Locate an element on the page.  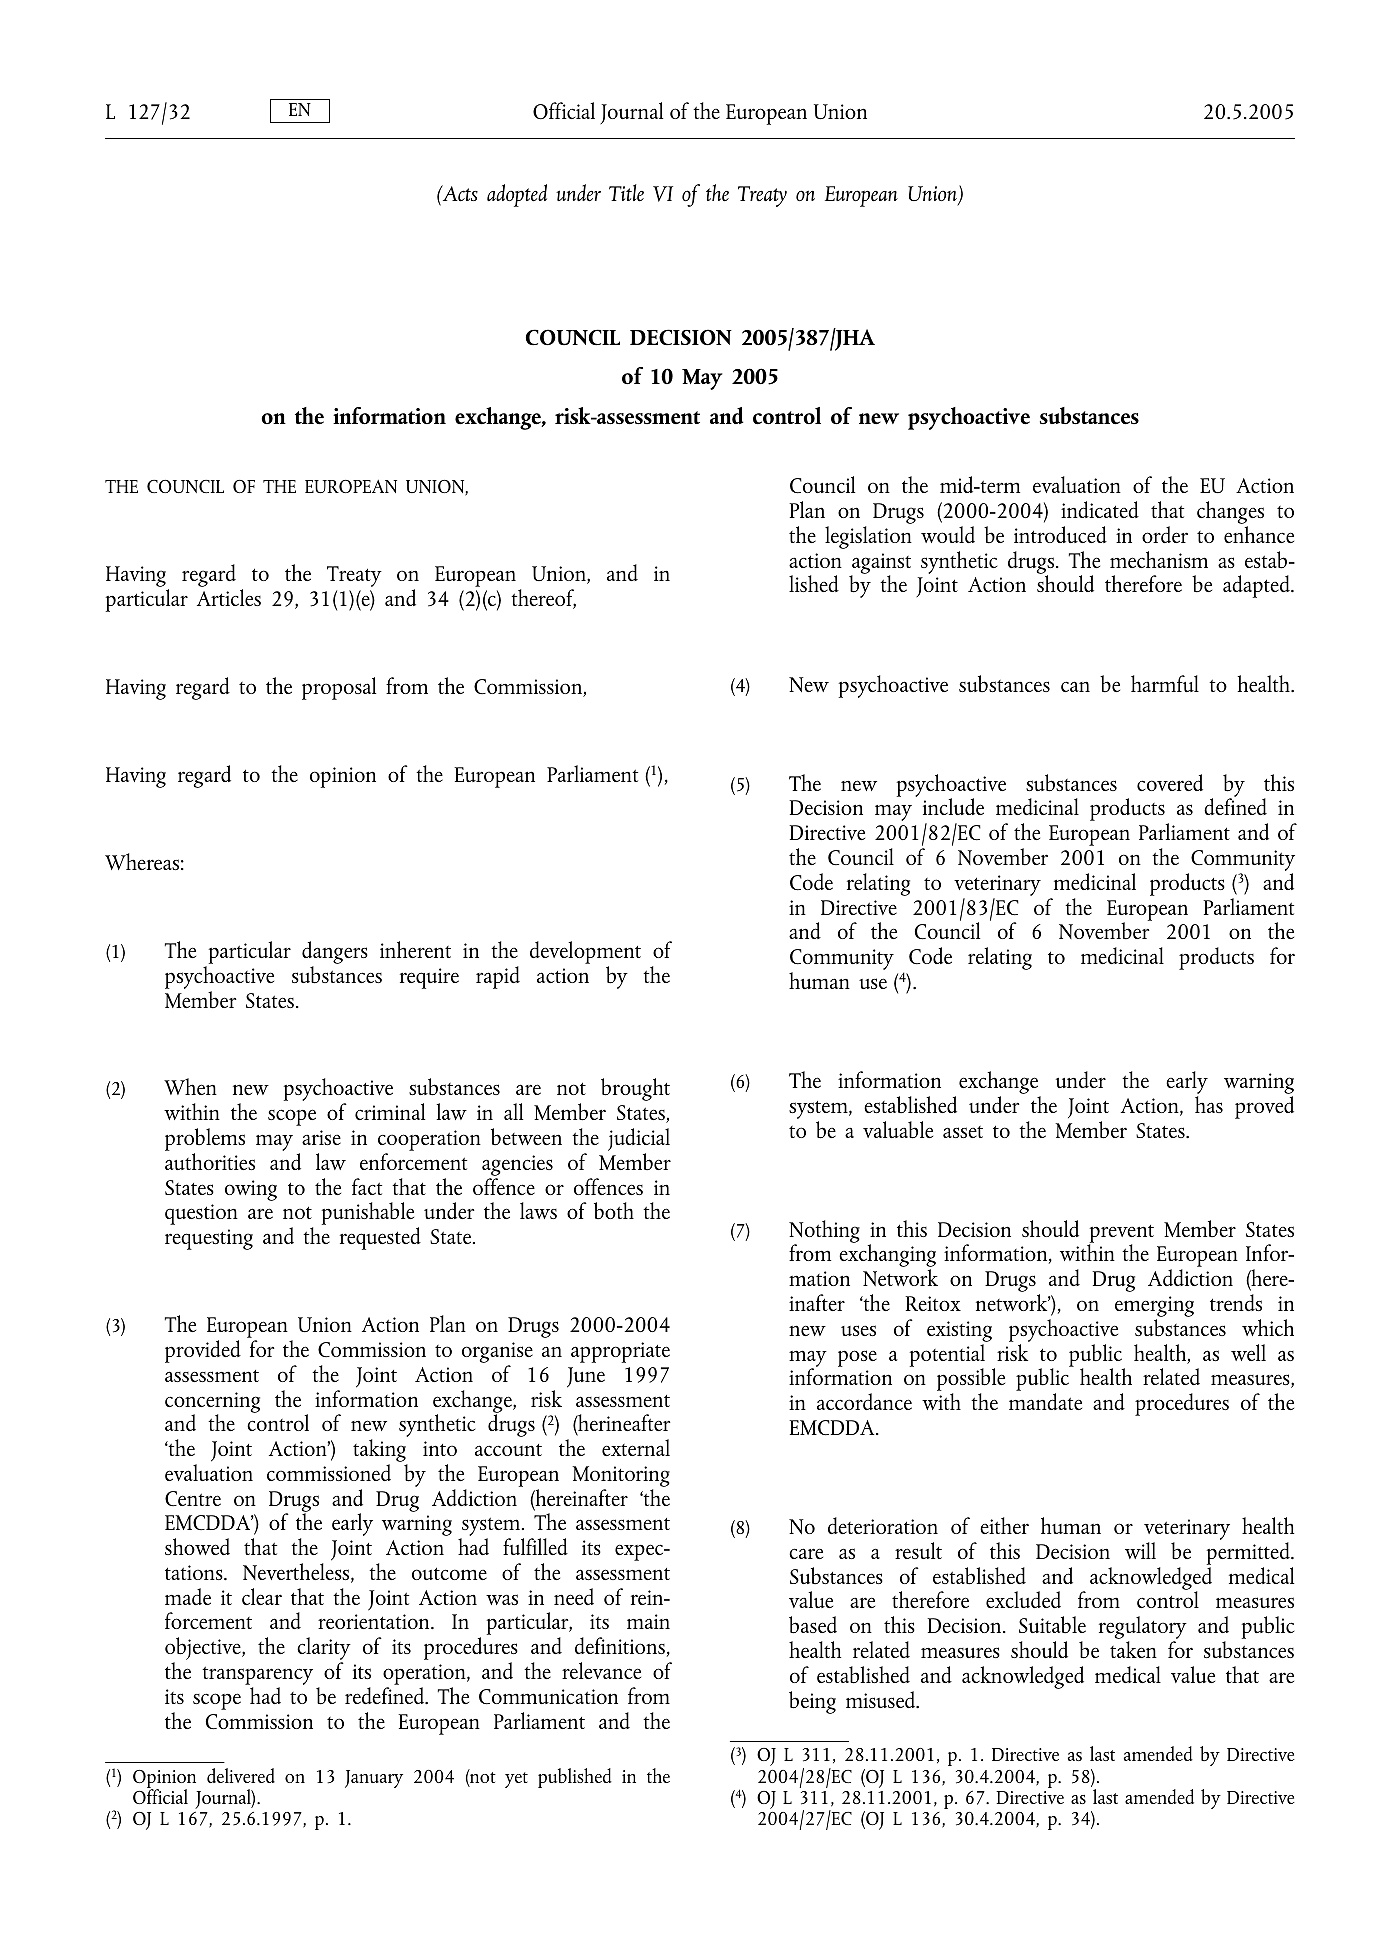
January is located at coordinates (374, 1779).
